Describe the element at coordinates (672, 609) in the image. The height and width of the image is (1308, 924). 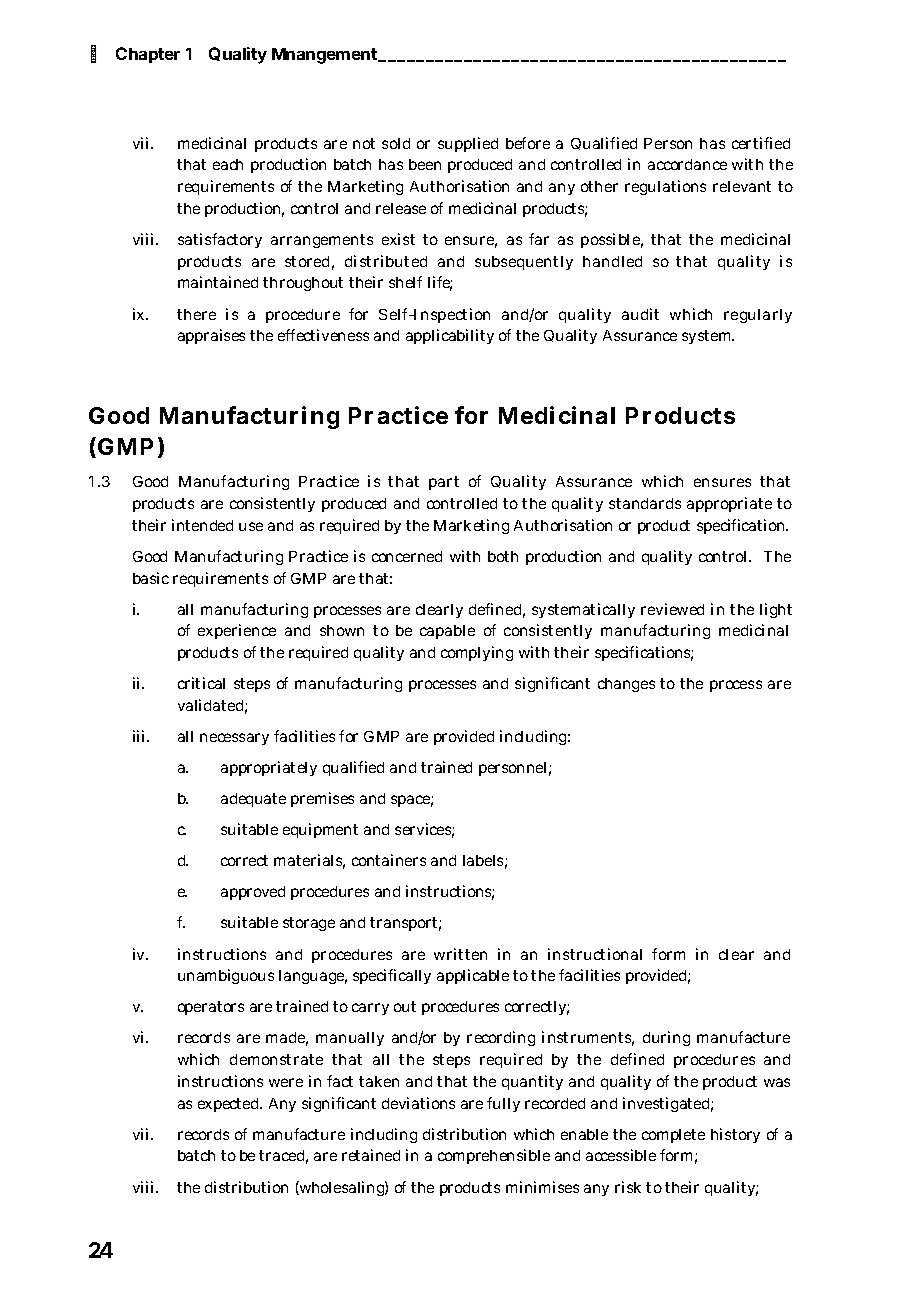
I see `reviewed` at that location.
